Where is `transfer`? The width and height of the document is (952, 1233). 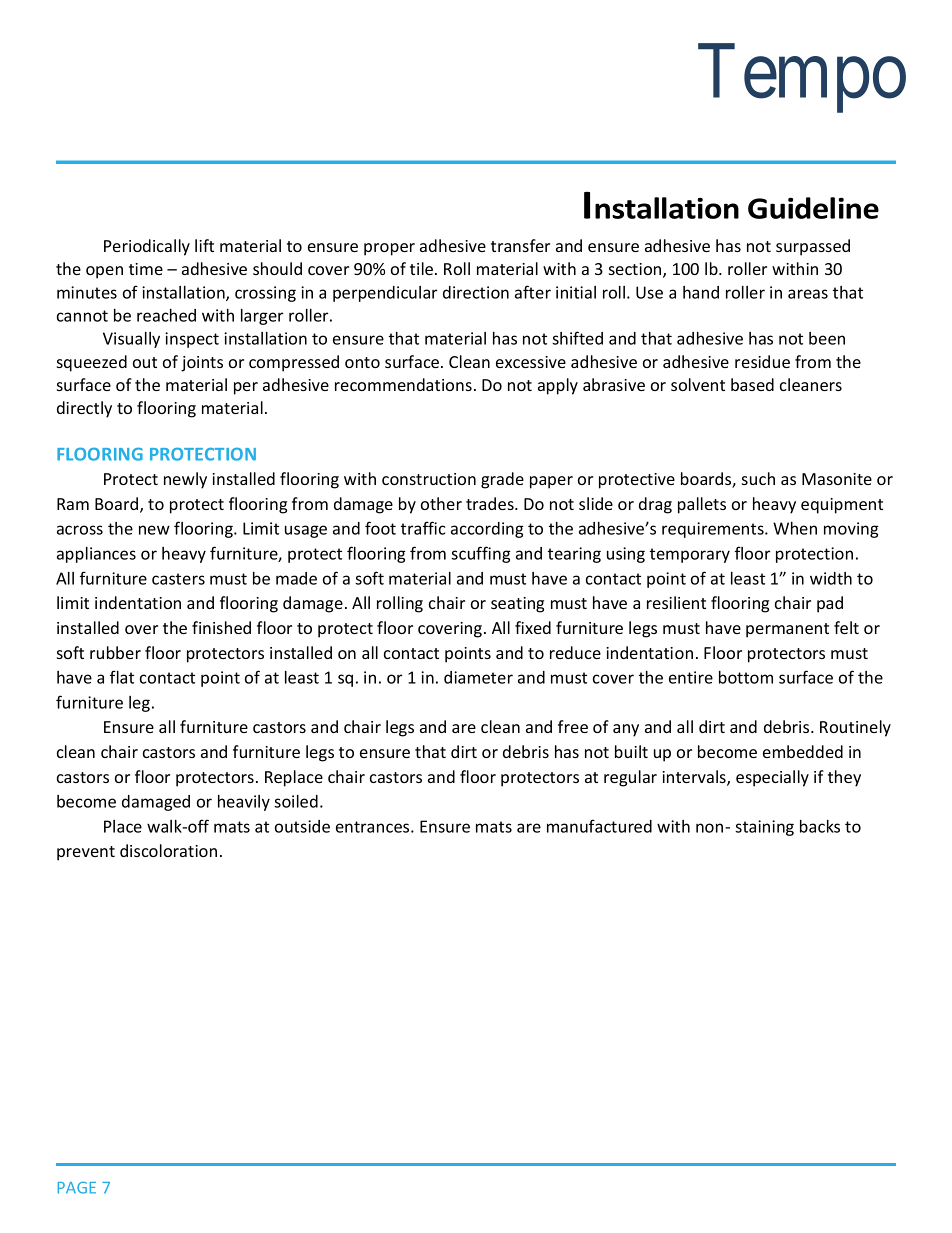
transfer is located at coordinates (520, 245).
